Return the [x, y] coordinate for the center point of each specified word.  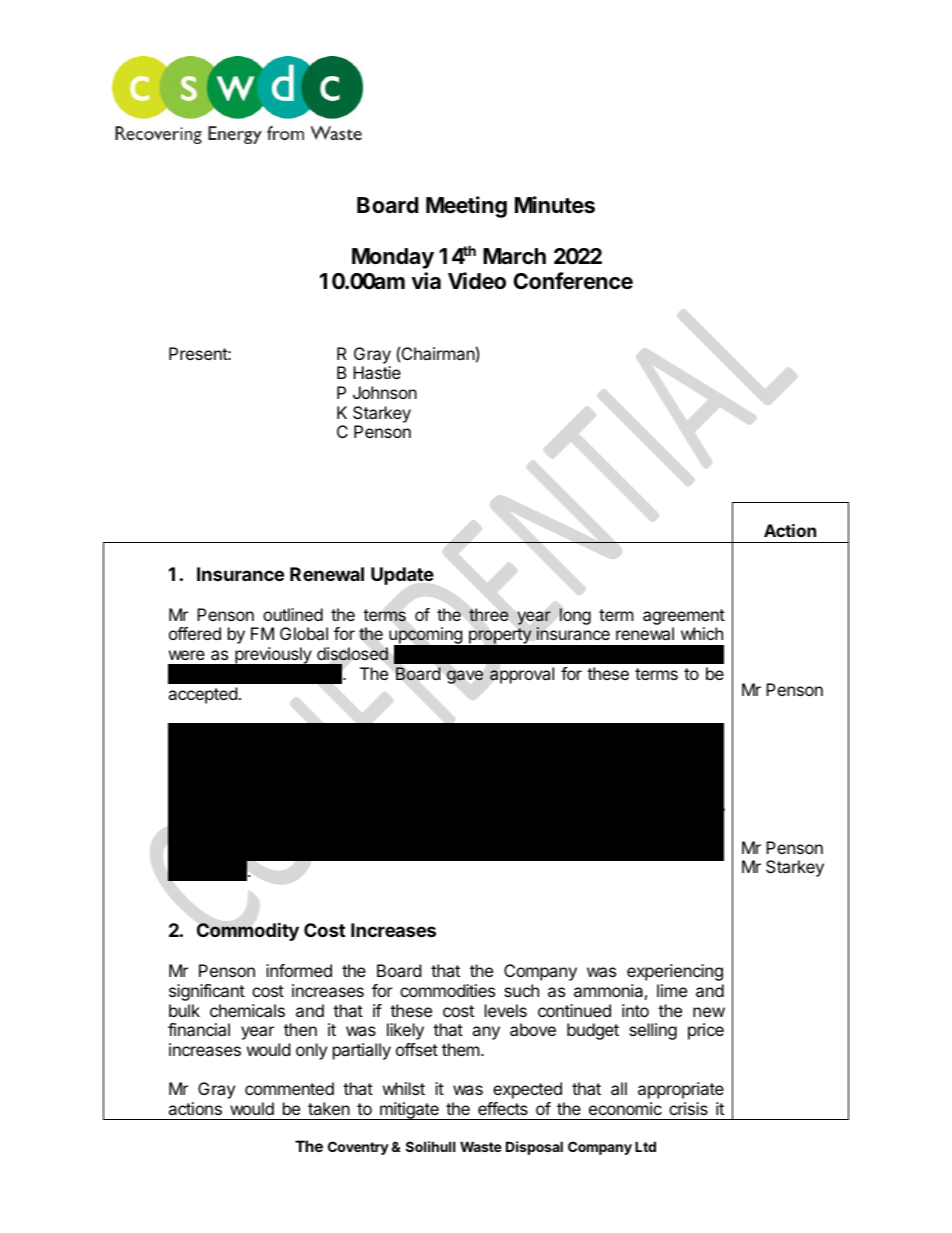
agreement [684, 617]
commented [289, 1088]
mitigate [409, 1111]
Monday [393, 258]
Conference [573, 281]
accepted [202, 695]
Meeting [466, 207]
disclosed [352, 654]
